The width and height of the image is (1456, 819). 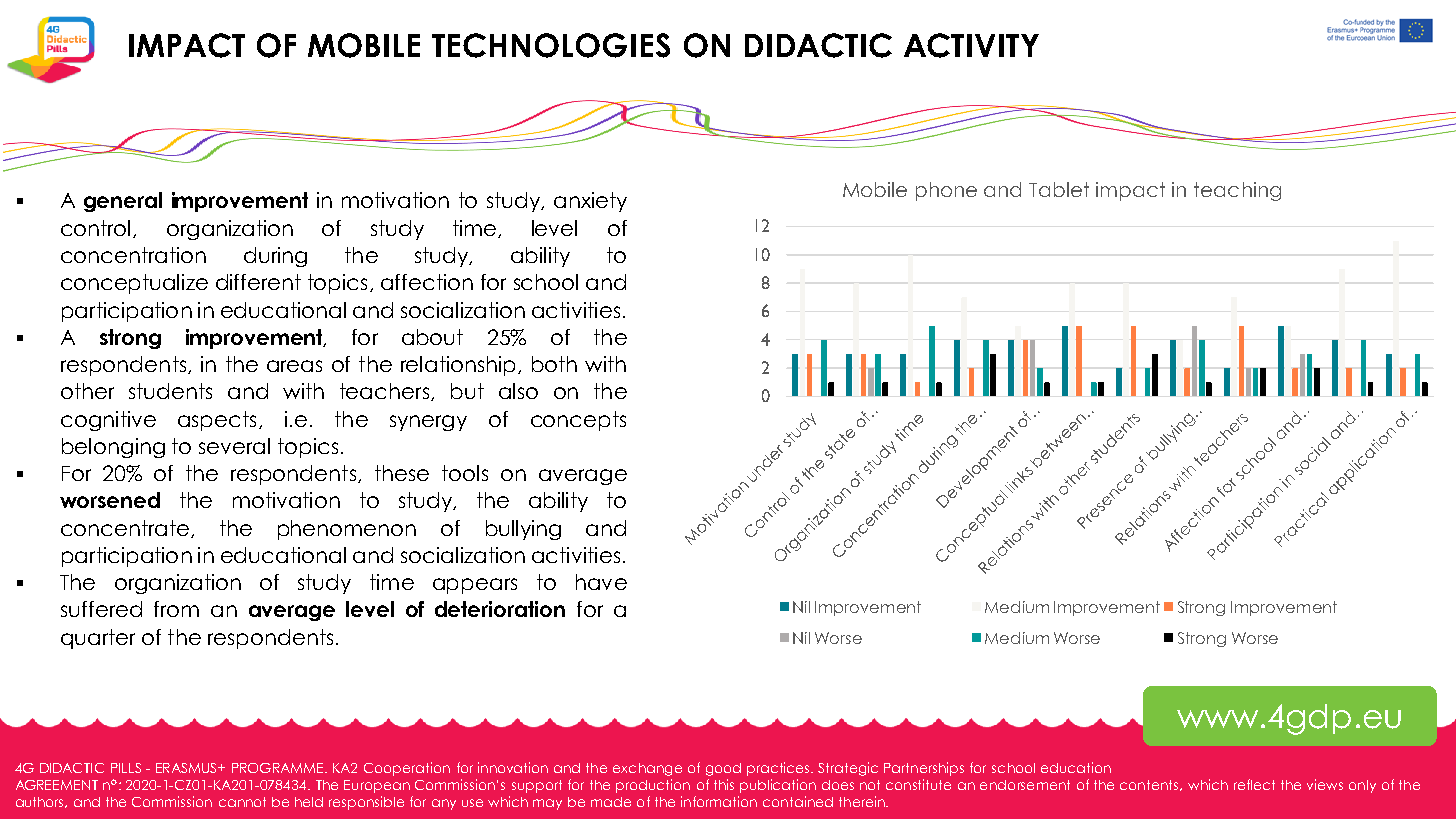 What do you see at coordinates (187, 768) in the image?
I see `ERASMUS` at bounding box center [187, 768].
